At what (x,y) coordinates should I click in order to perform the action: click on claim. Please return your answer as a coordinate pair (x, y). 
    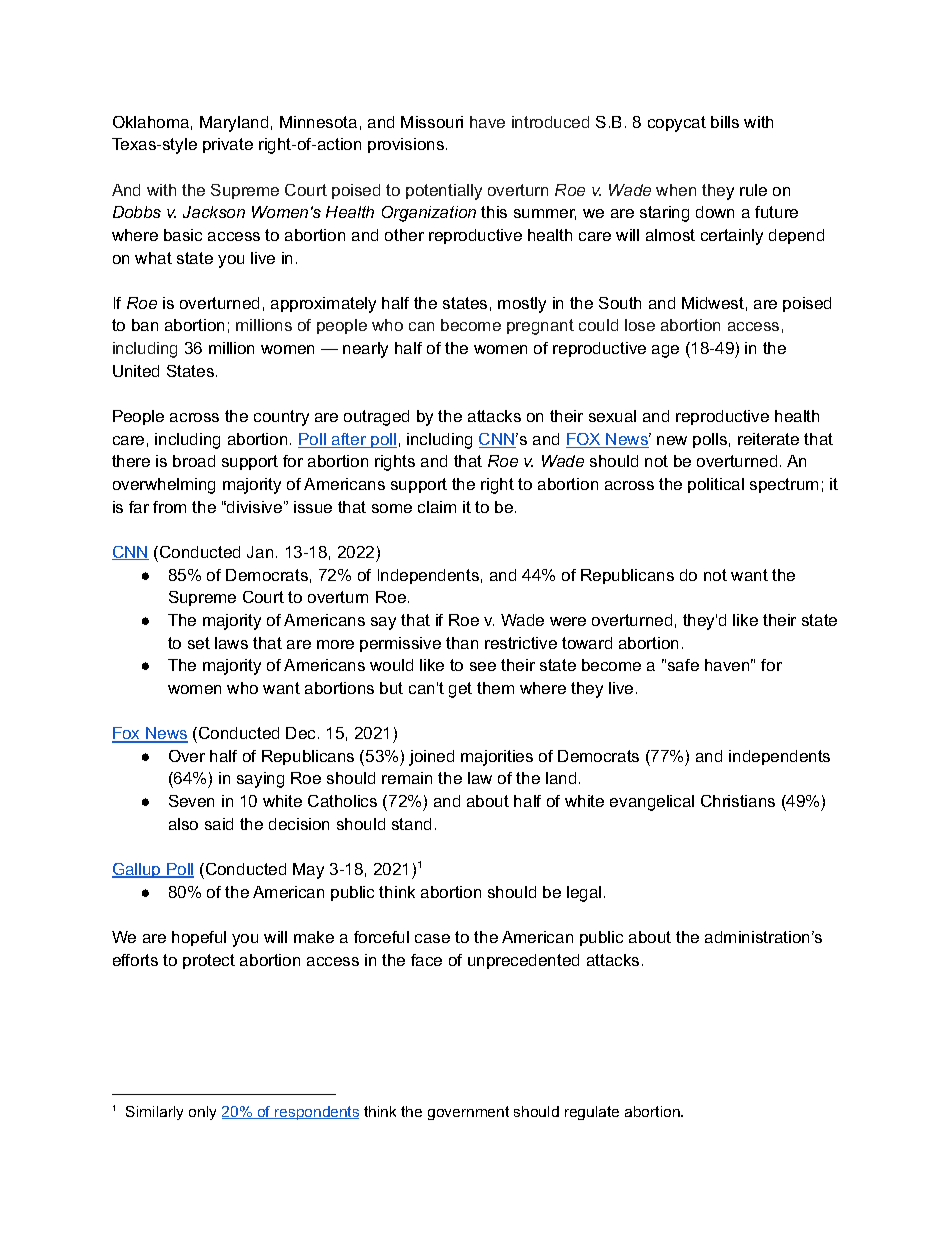
    Looking at the image, I should click on (437, 507).
